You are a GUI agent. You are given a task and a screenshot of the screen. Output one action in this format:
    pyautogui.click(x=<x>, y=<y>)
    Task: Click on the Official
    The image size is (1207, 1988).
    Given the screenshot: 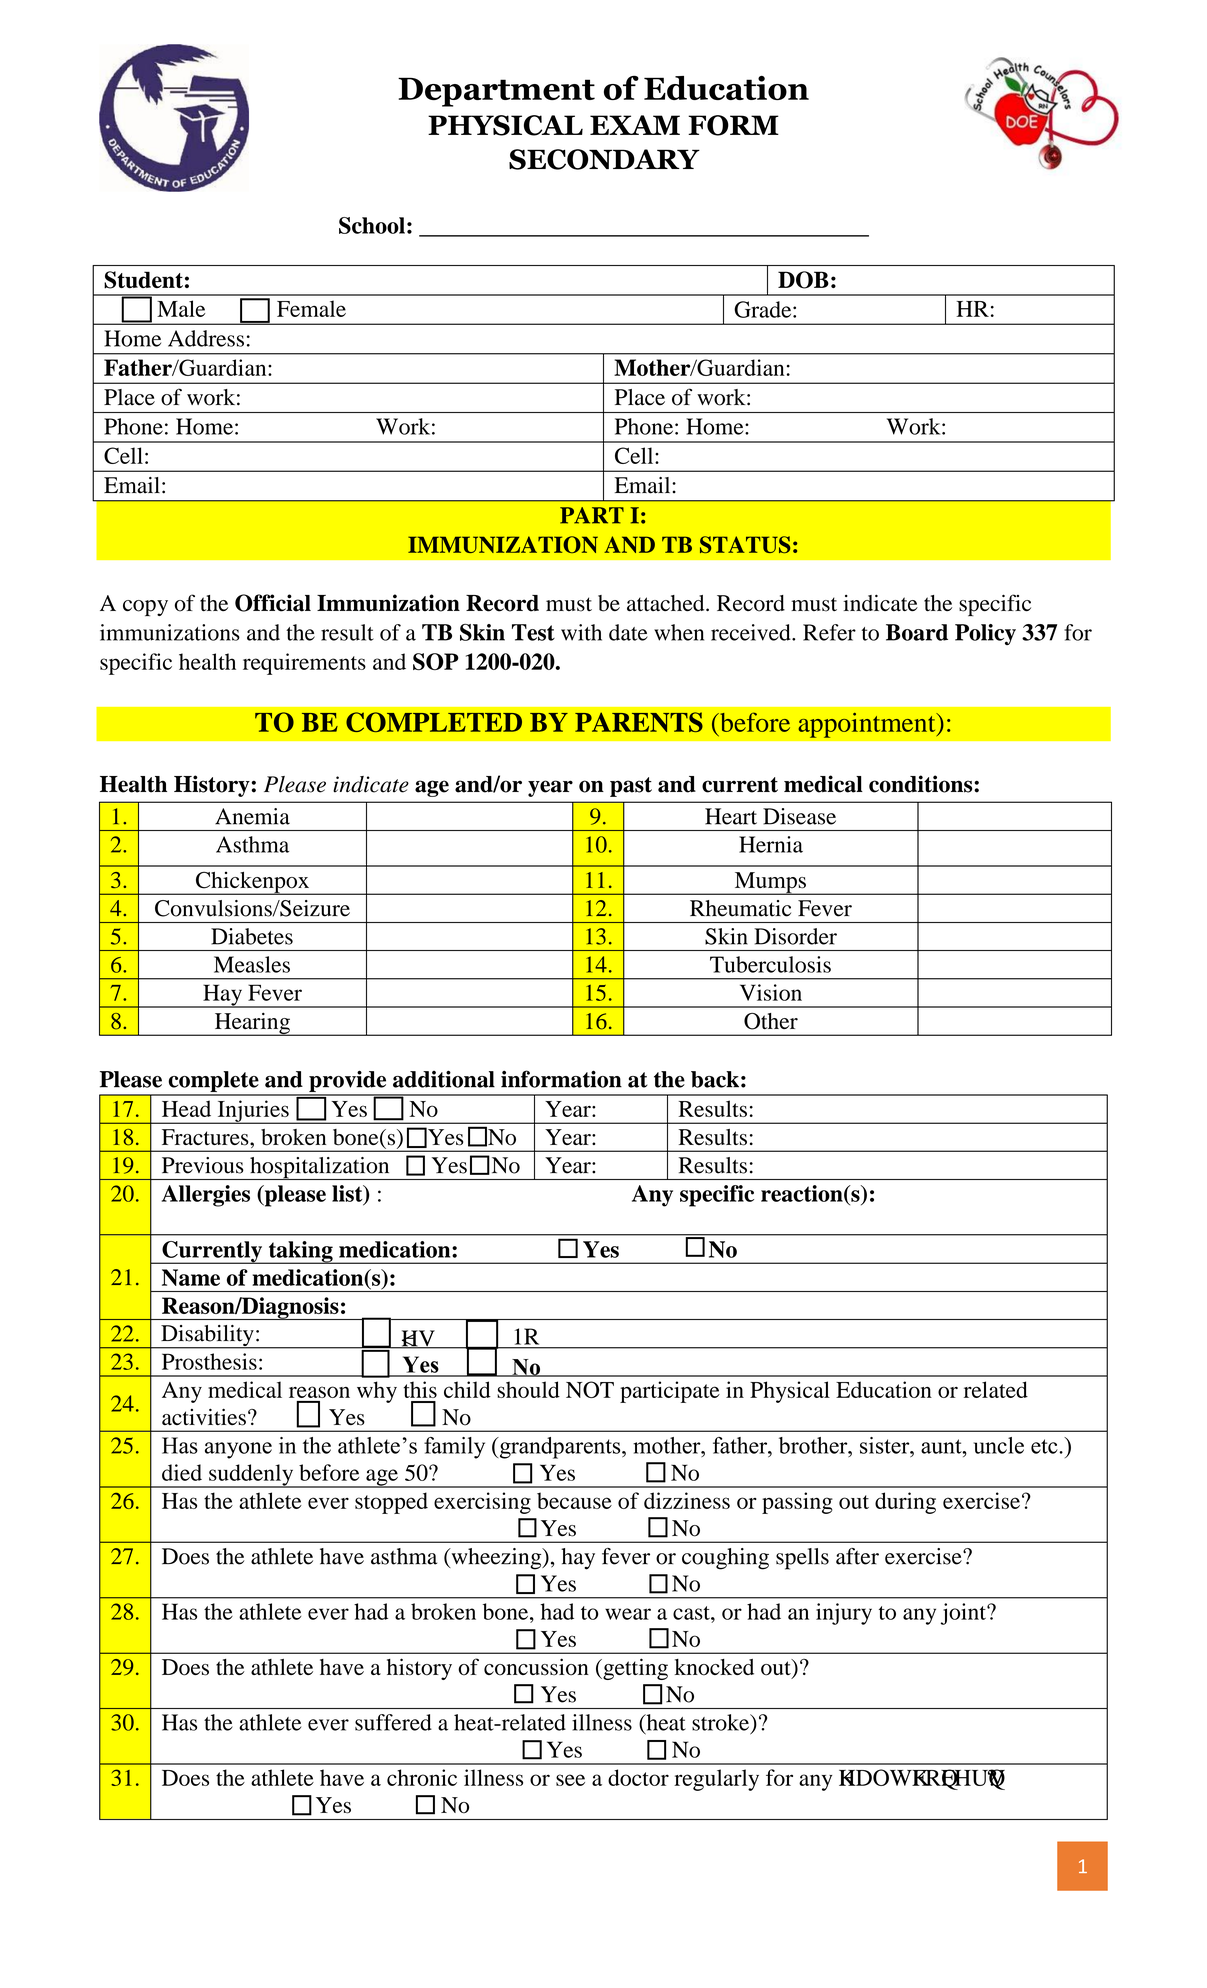 What is the action you would take?
    pyautogui.click(x=273, y=603)
